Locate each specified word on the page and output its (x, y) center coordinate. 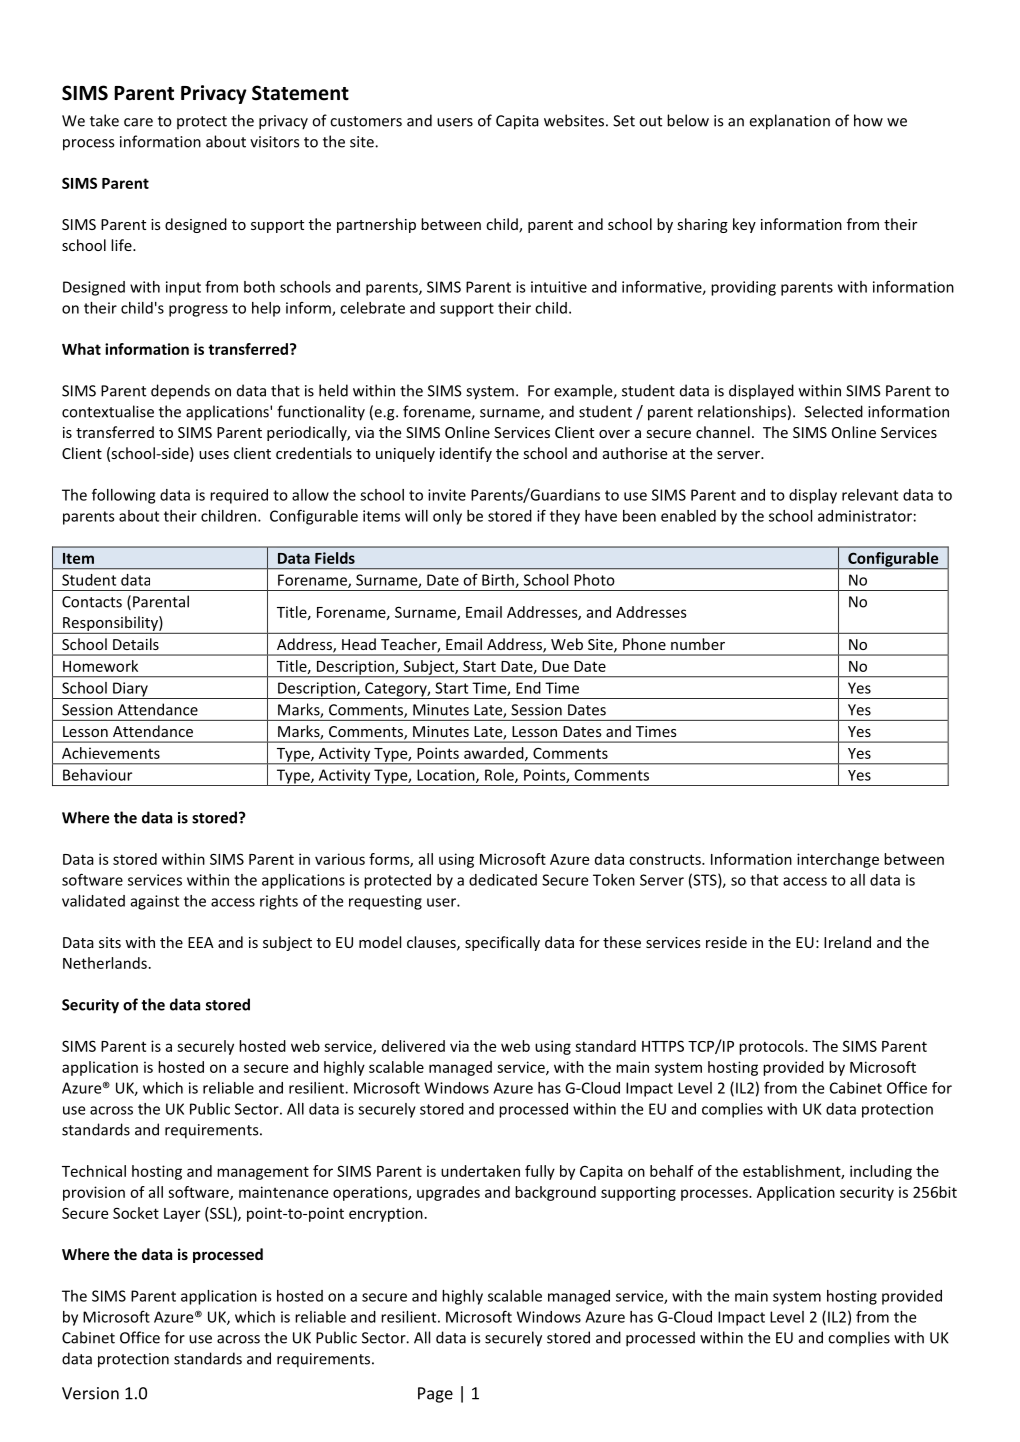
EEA (201, 942)
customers (366, 121)
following (123, 496)
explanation (790, 122)
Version (90, 1393)
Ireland (847, 942)
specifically (502, 943)
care (138, 122)
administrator (865, 516)
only (447, 517)
